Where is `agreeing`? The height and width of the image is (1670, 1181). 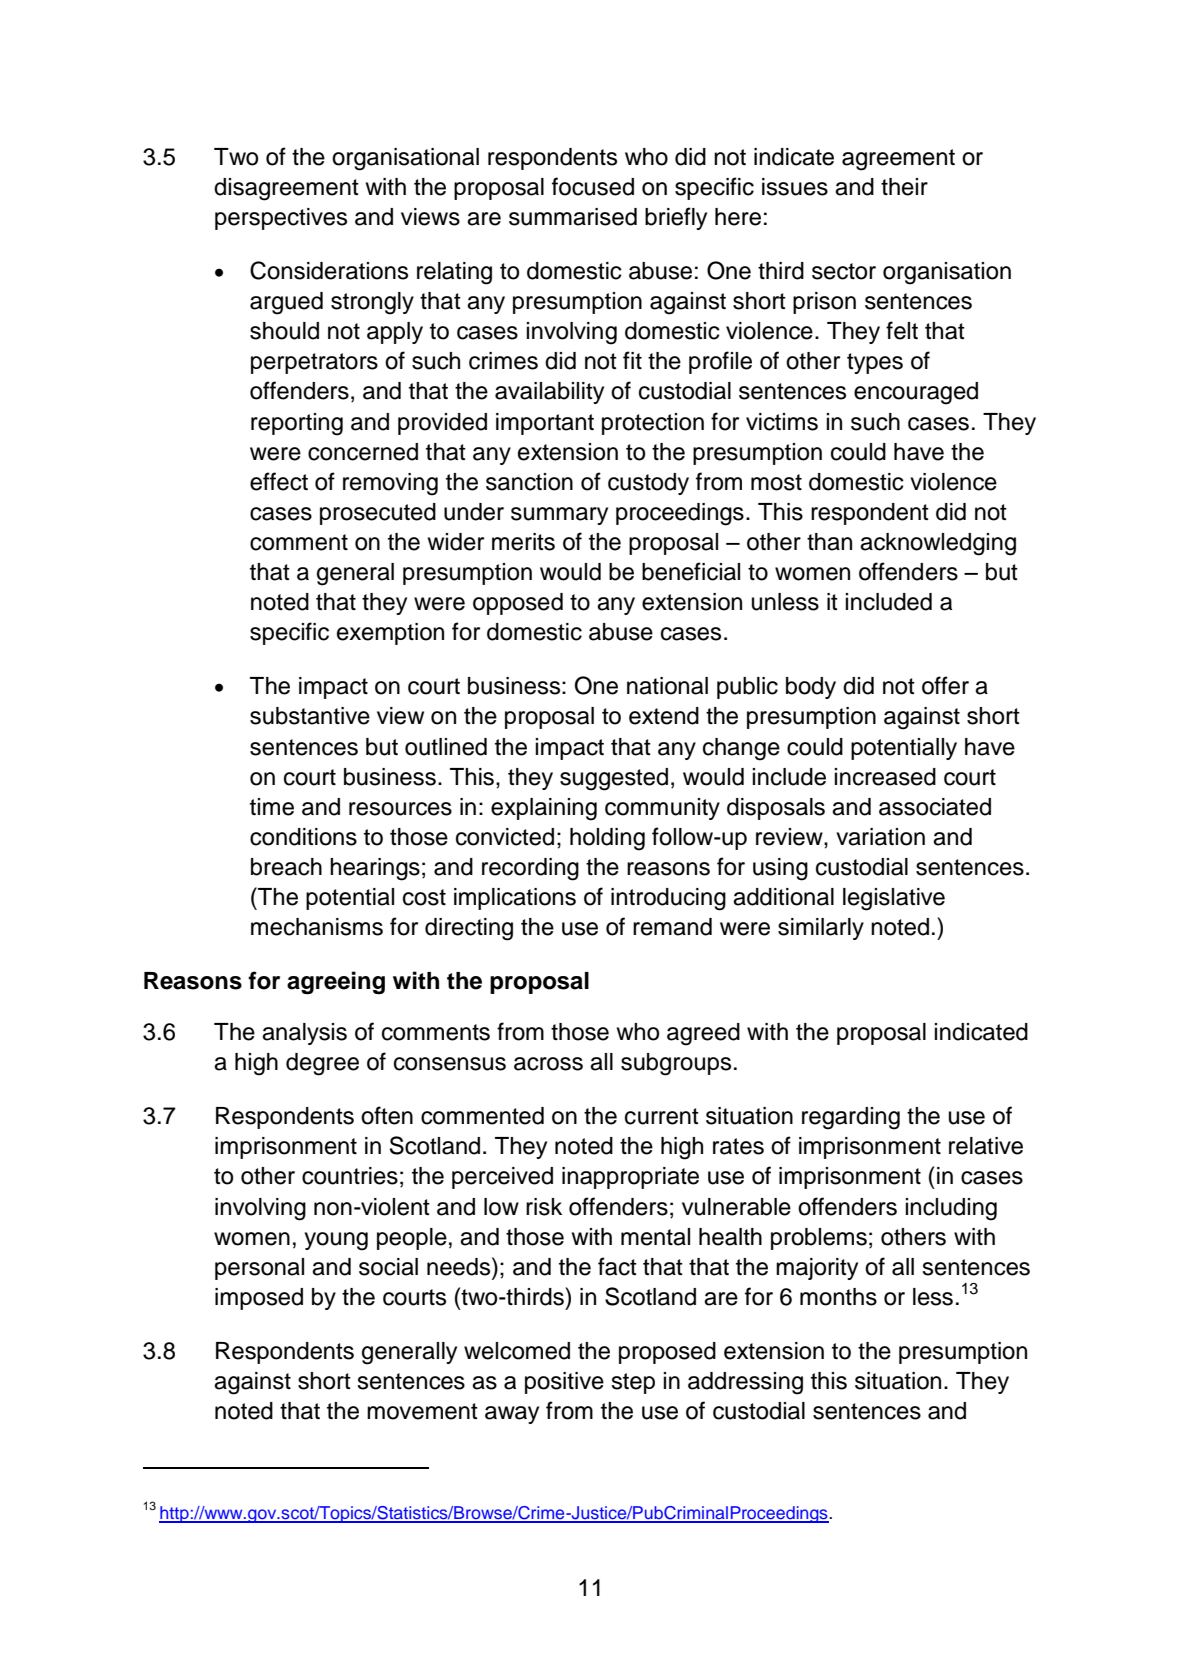 agreeing is located at coordinates (336, 982).
